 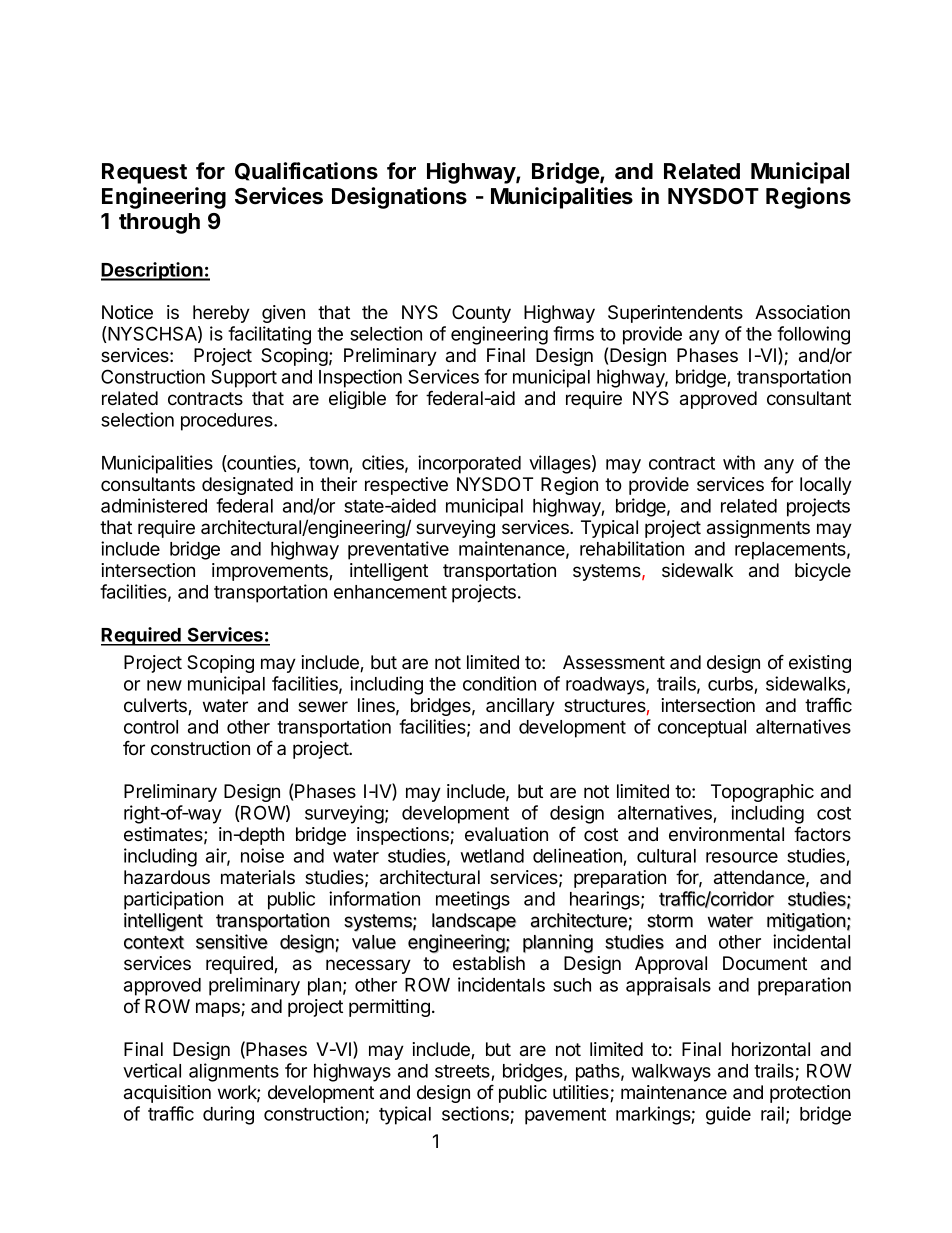 What do you see at coordinates (234, 1072) in the image?
I see `alignments` at bounding box center [234, 1072].
